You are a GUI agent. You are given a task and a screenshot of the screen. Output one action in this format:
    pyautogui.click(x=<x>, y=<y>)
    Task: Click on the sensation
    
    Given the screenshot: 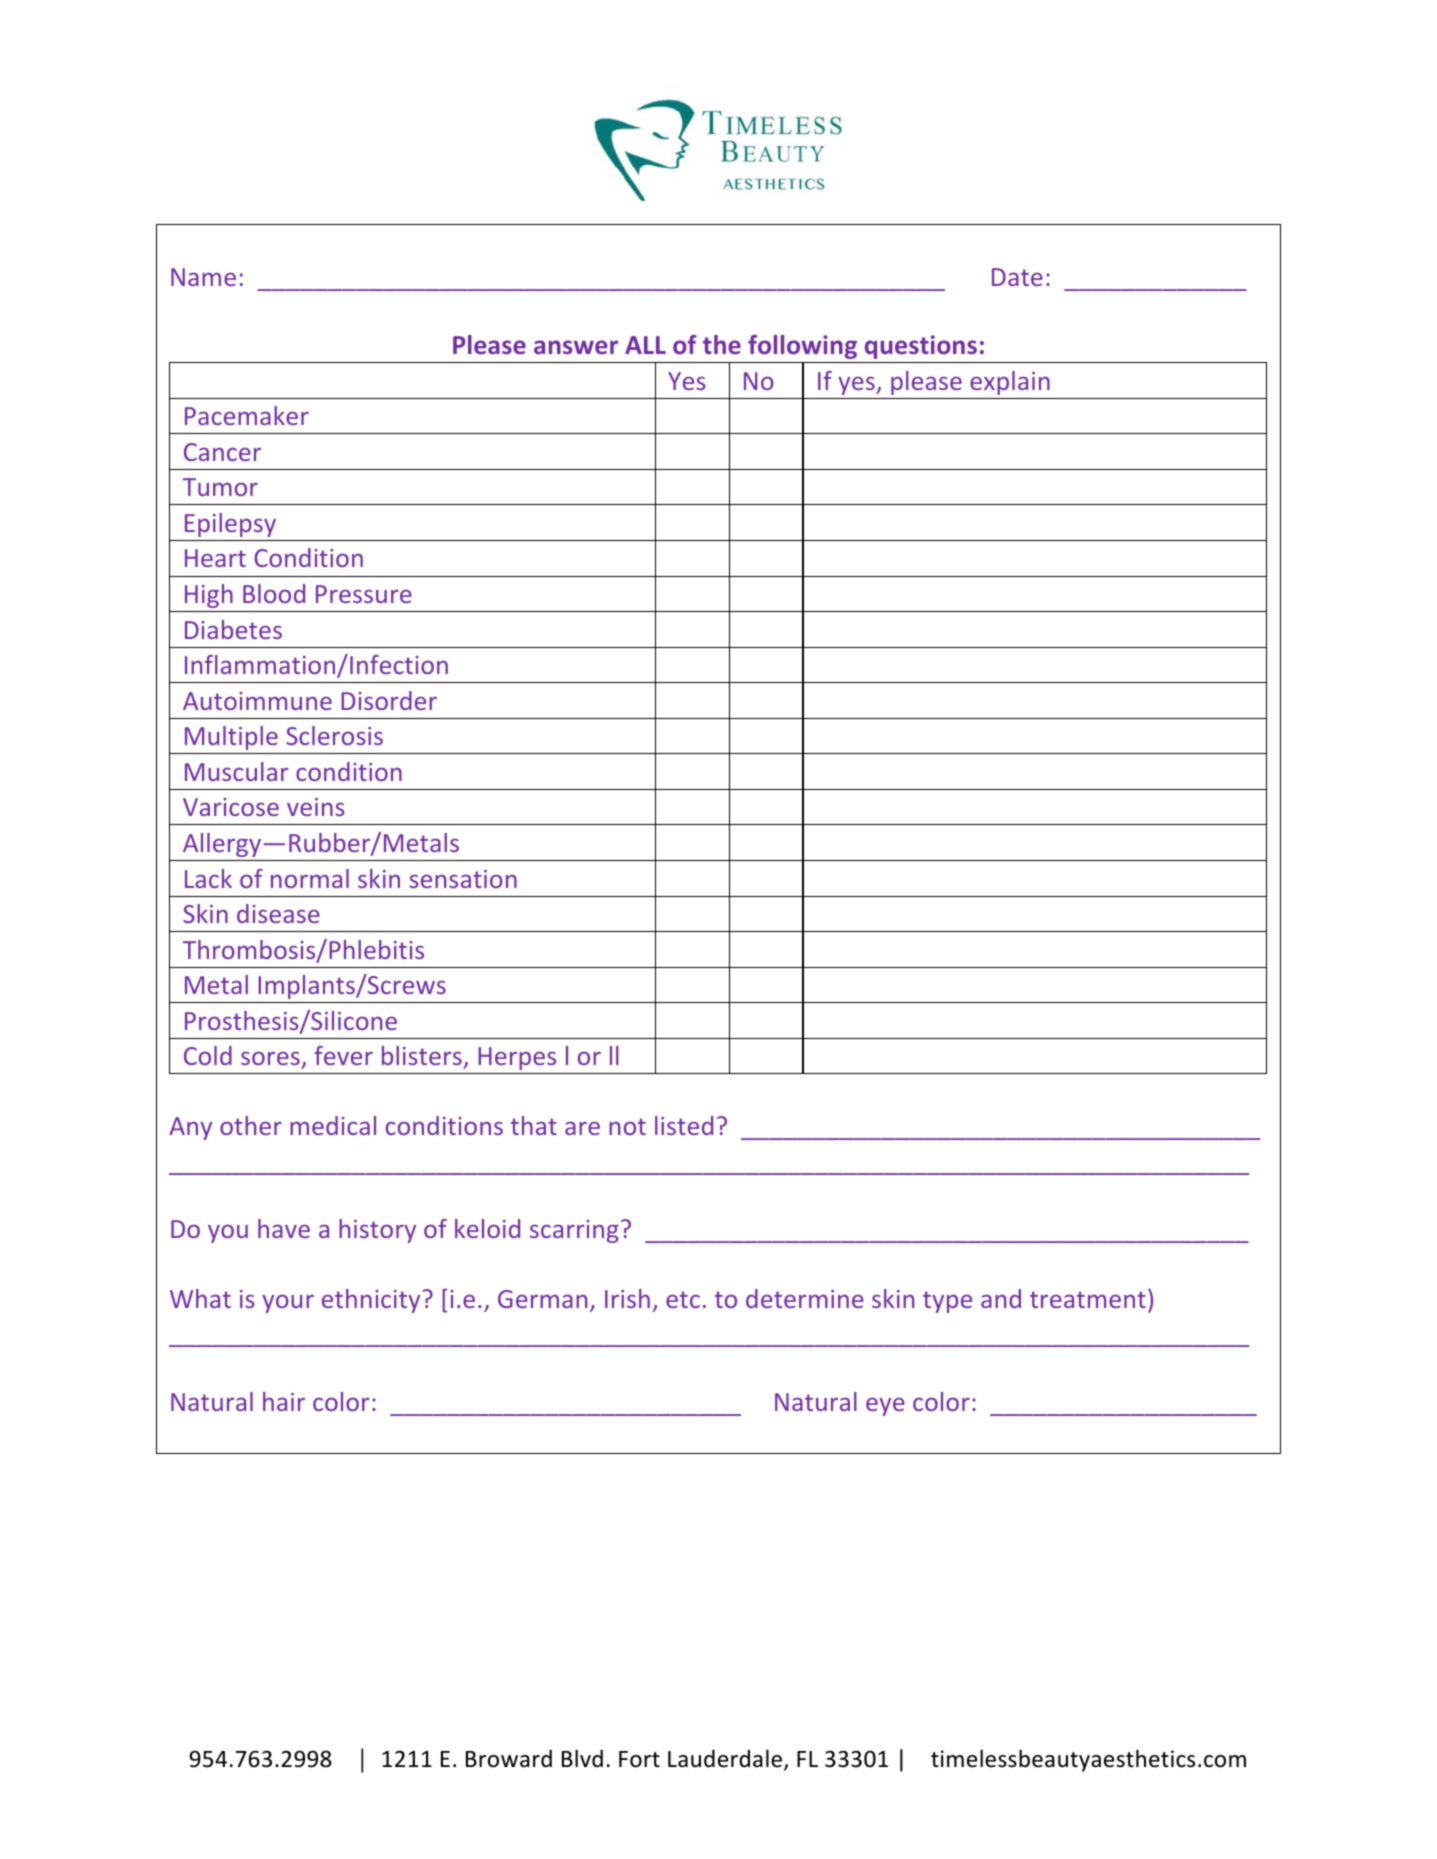 What is the action you would take?
    pyautogui.click(x=463, y=879)
